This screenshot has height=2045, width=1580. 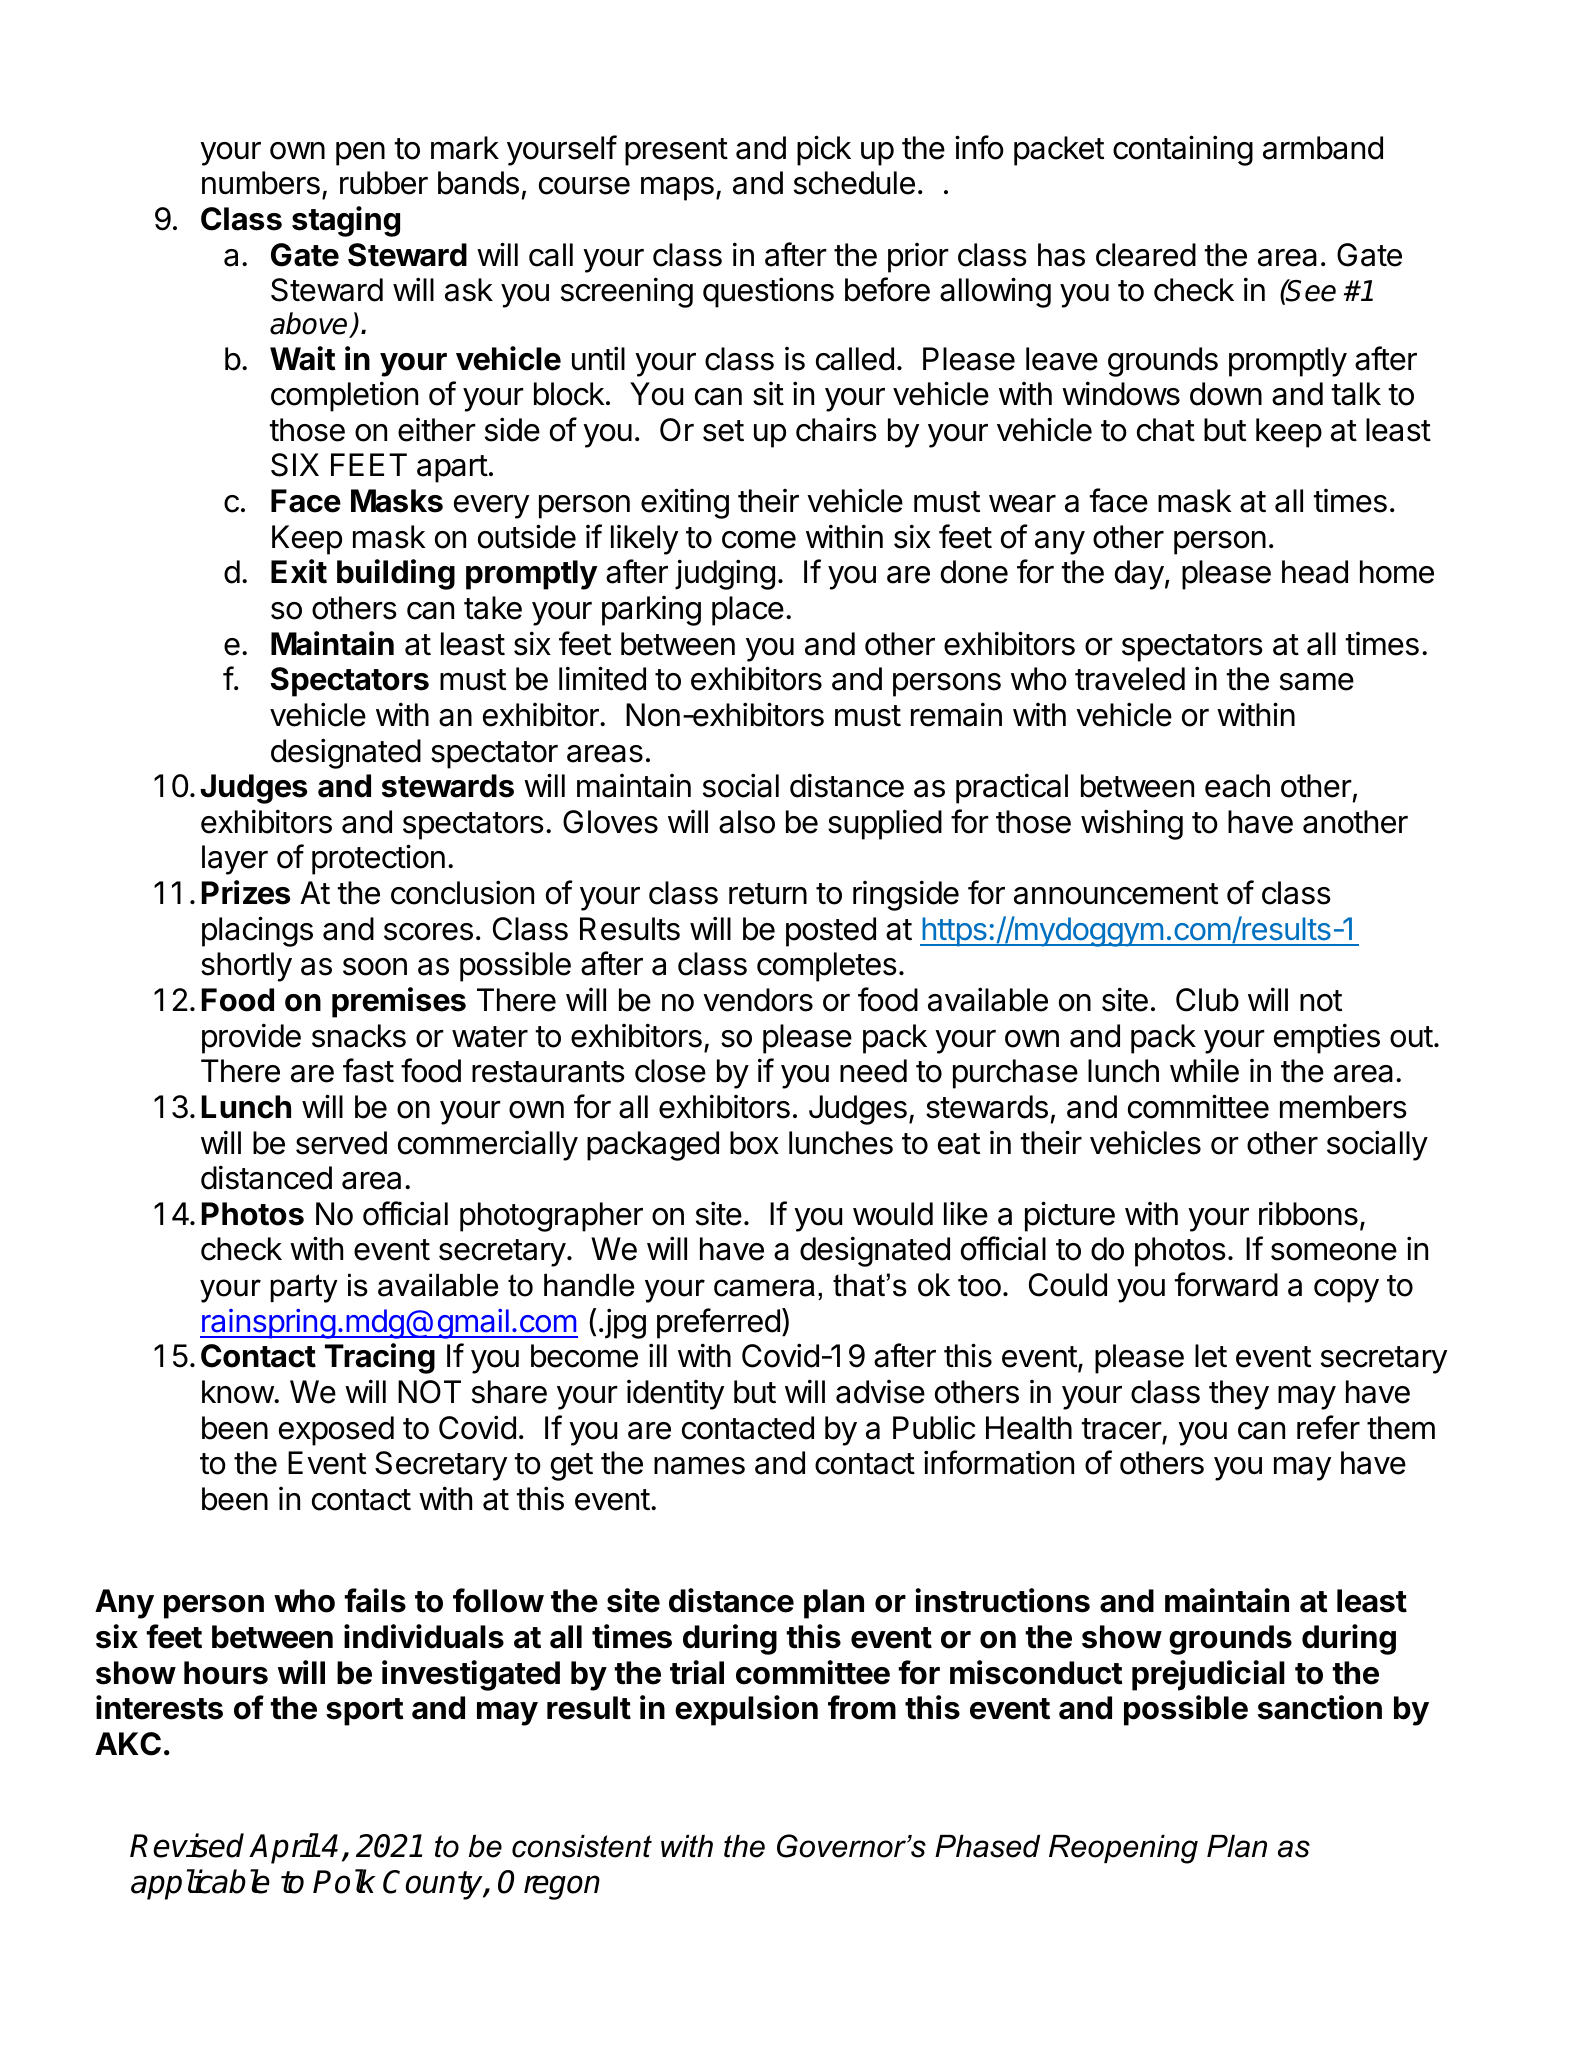 What do you see at coordinates (187, 1845) in the screenshot?
I see `Revised` at bounding box center [187, 1845].
